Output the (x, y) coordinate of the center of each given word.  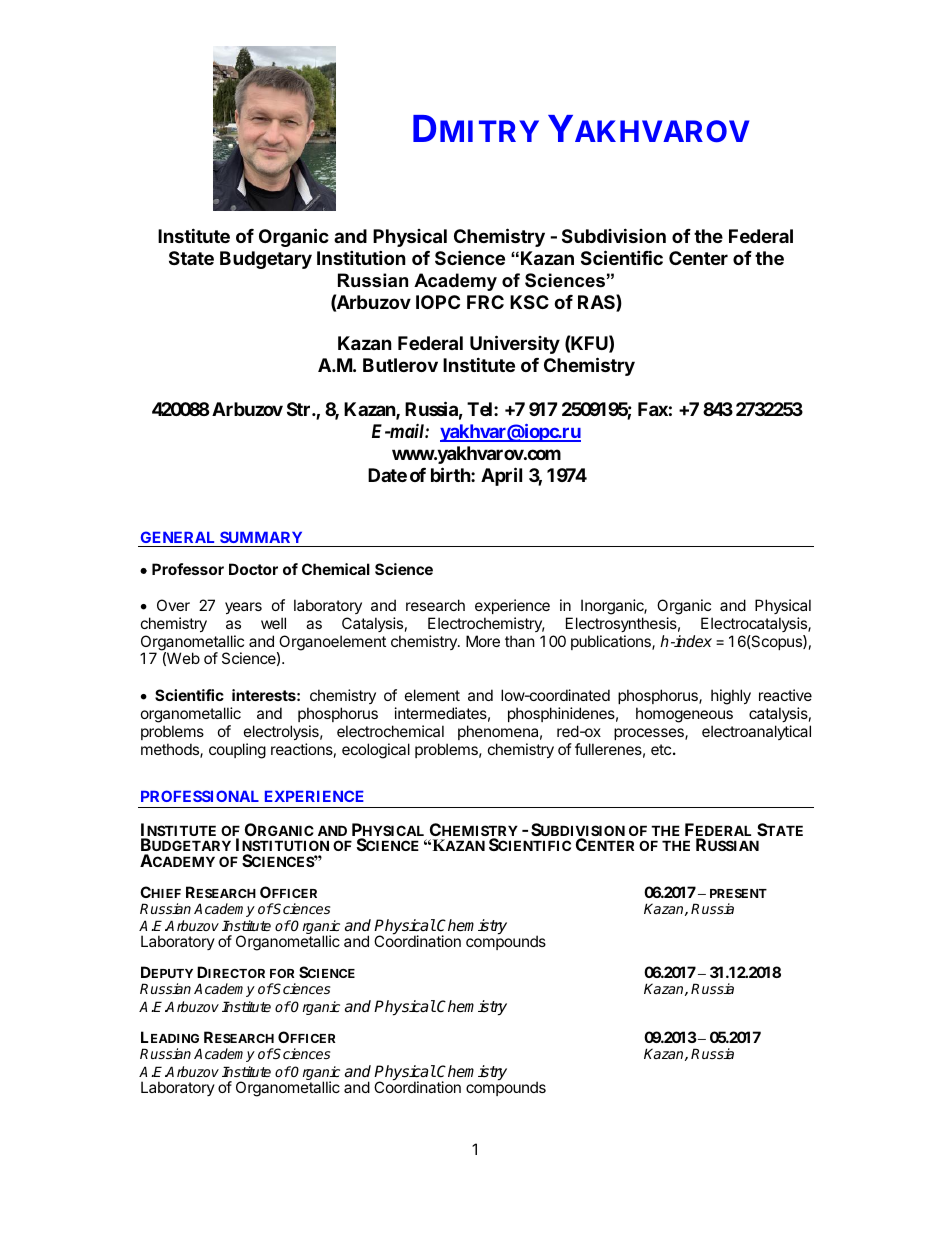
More (483, 641)
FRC (485, 302)
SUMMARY (261, 537)
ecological (376, 751)
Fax (653, 409)
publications (612, 642)
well (273, 623)
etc (661, 749)
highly (731, 697)
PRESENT (738, 893)
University (515, 344)
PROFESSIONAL (200, 796)
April (501, 476)
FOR (282, 973)
